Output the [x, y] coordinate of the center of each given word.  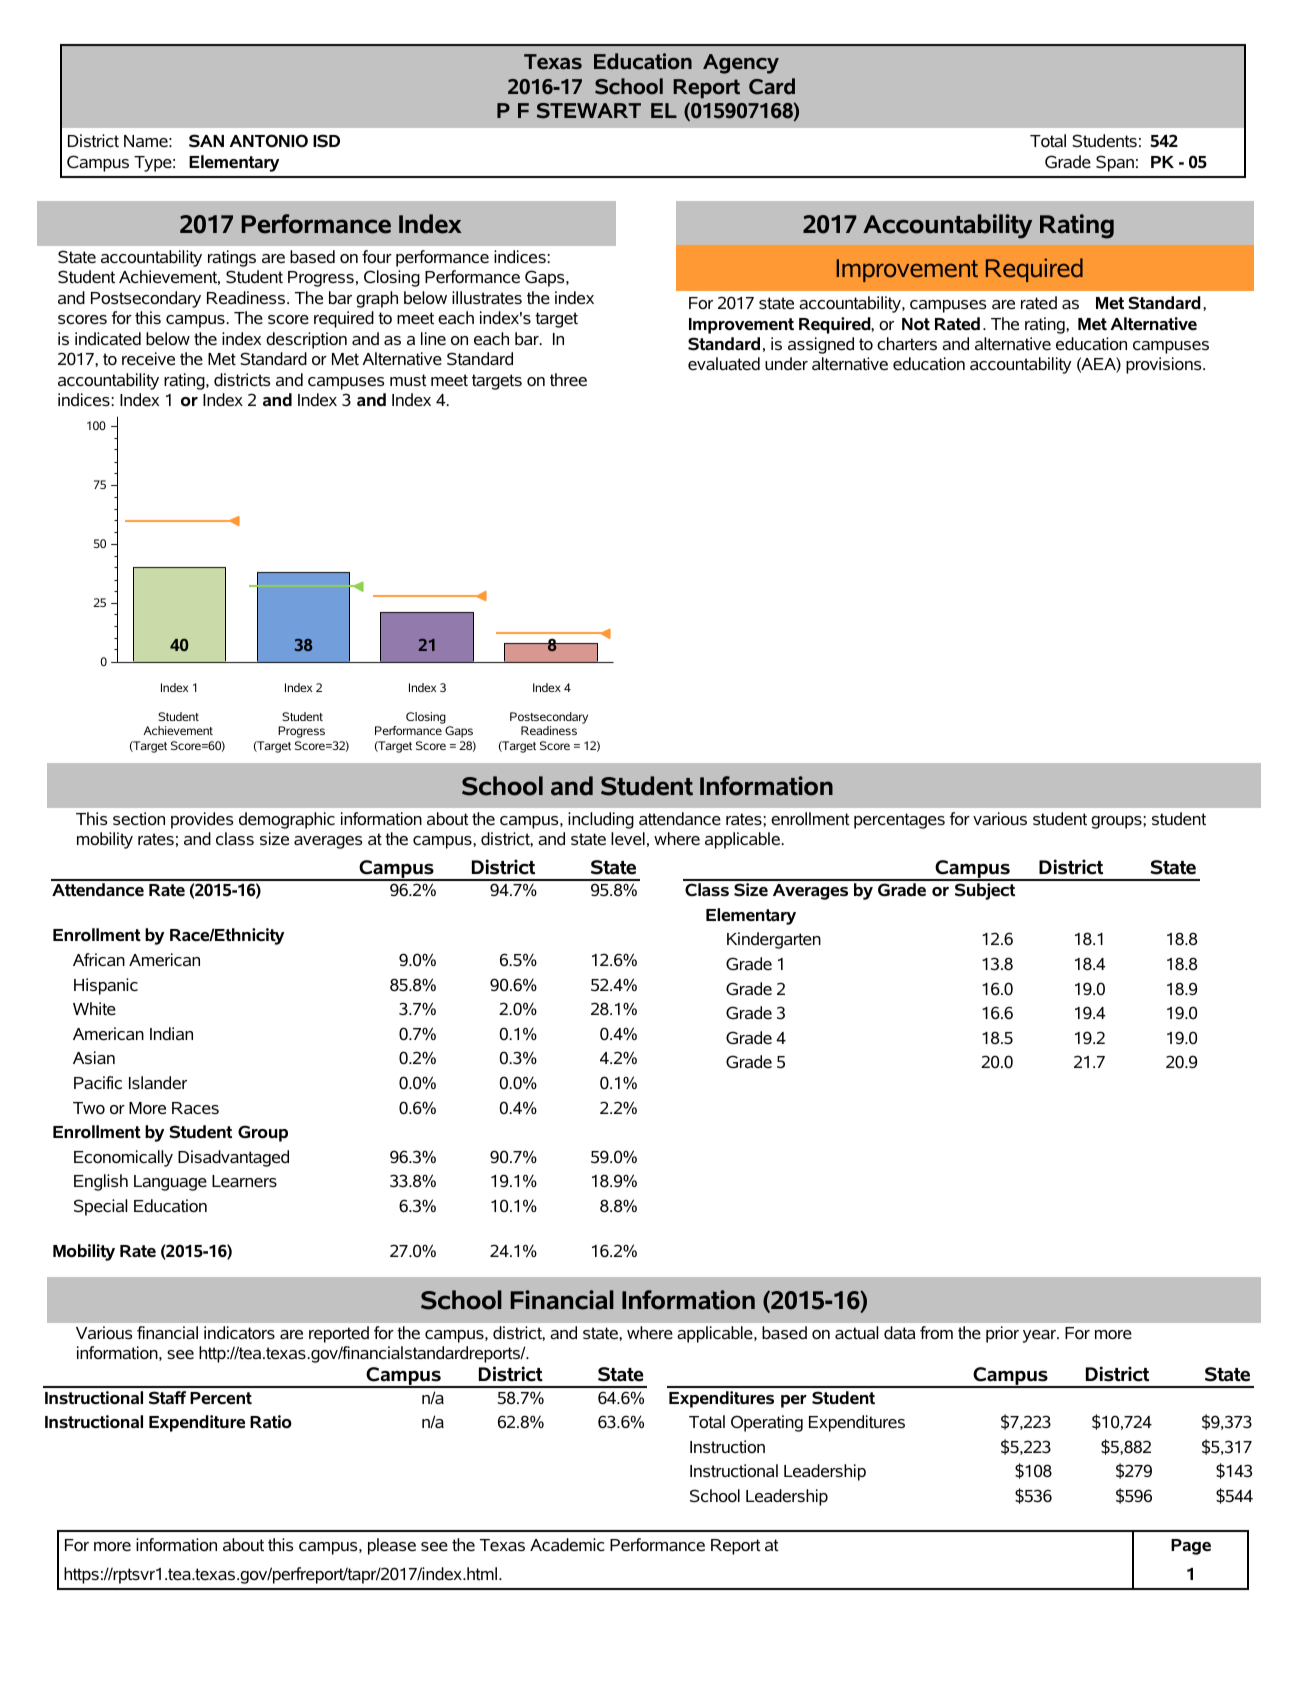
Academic [567, 1545]
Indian [171, 1034]
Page [1191, 1547]
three [568, 380]
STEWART [589, 111]
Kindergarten [774, 940]
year [1041, 1336]
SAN [206, 141]
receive [148, 359]
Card [772, 86]
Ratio [271, 1422]
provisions [1165, 365]
